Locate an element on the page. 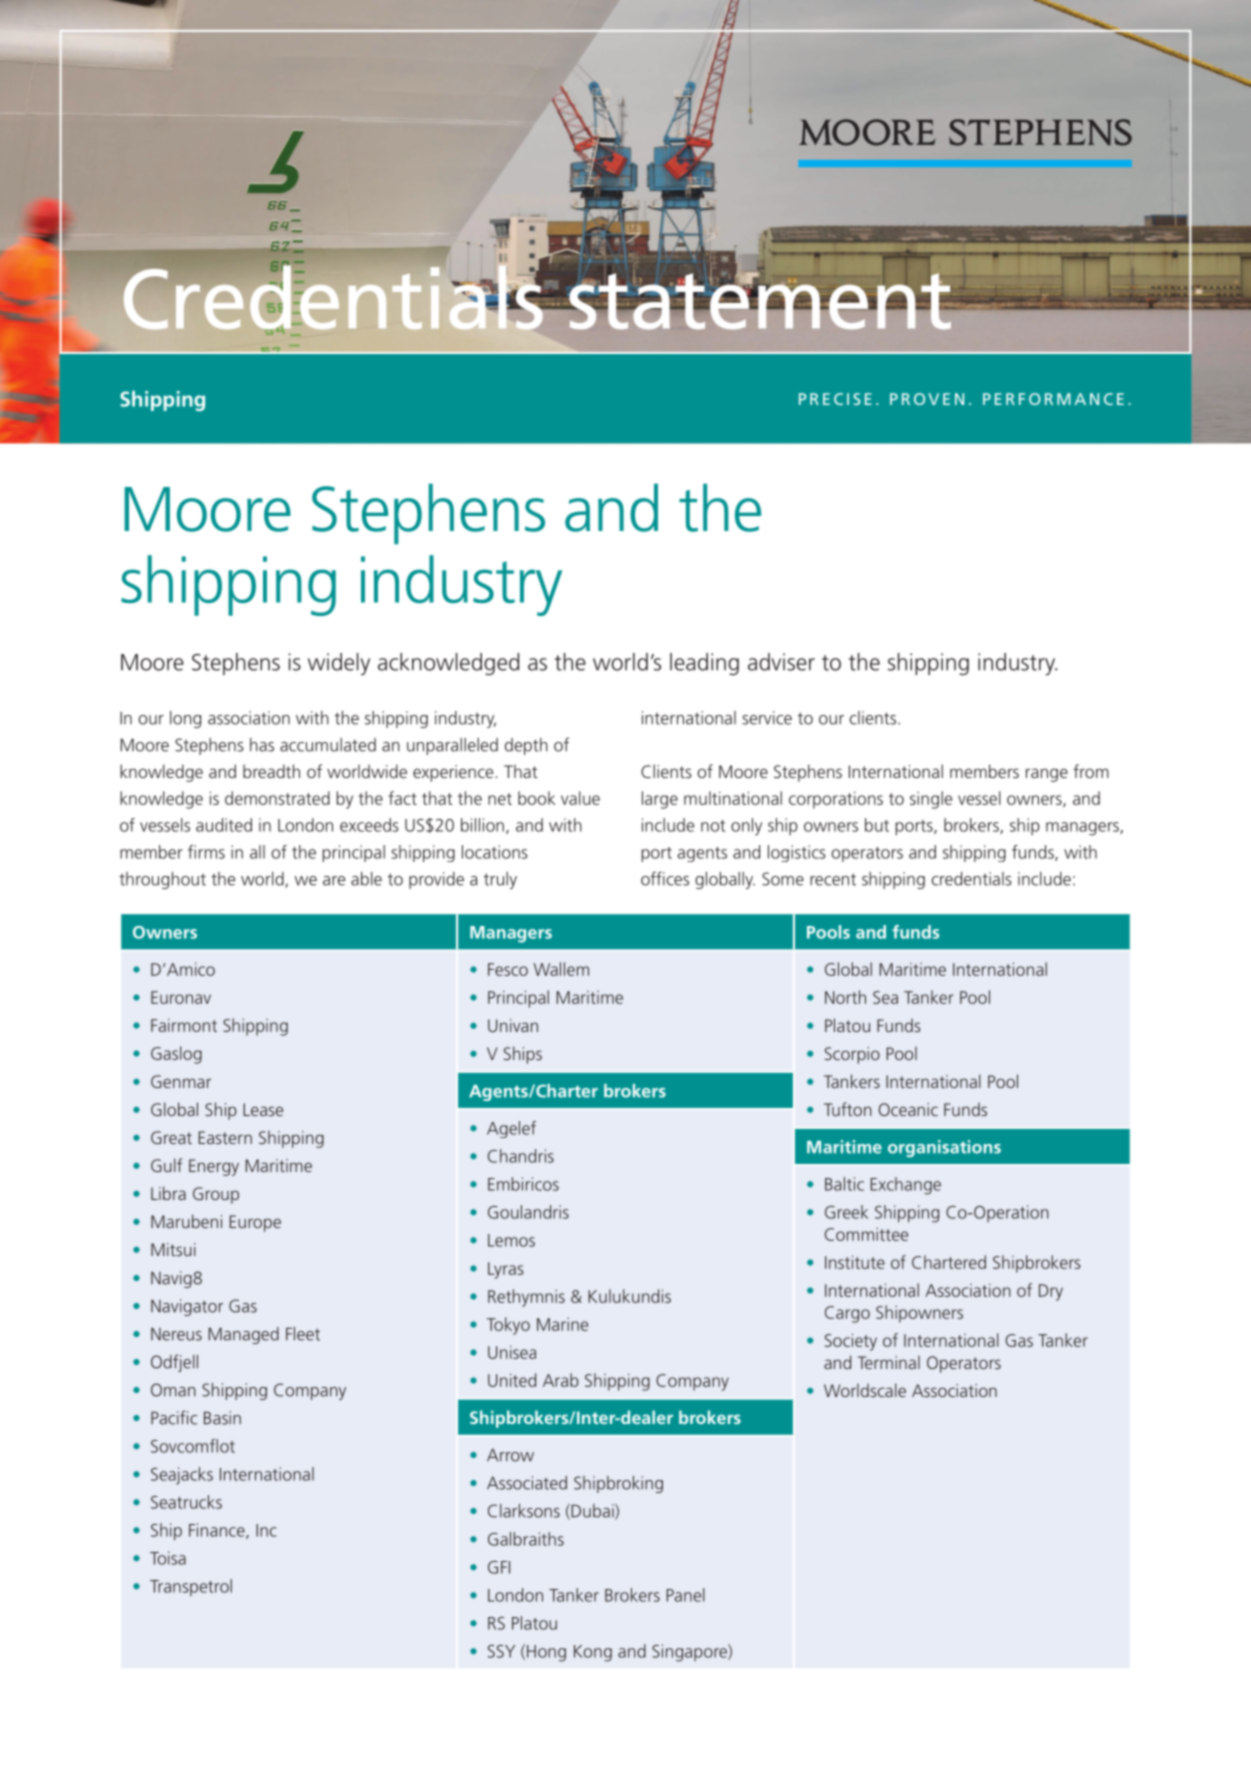 This page has width=1251, height=1770. Finance is located at coordinates (218, 1531).
